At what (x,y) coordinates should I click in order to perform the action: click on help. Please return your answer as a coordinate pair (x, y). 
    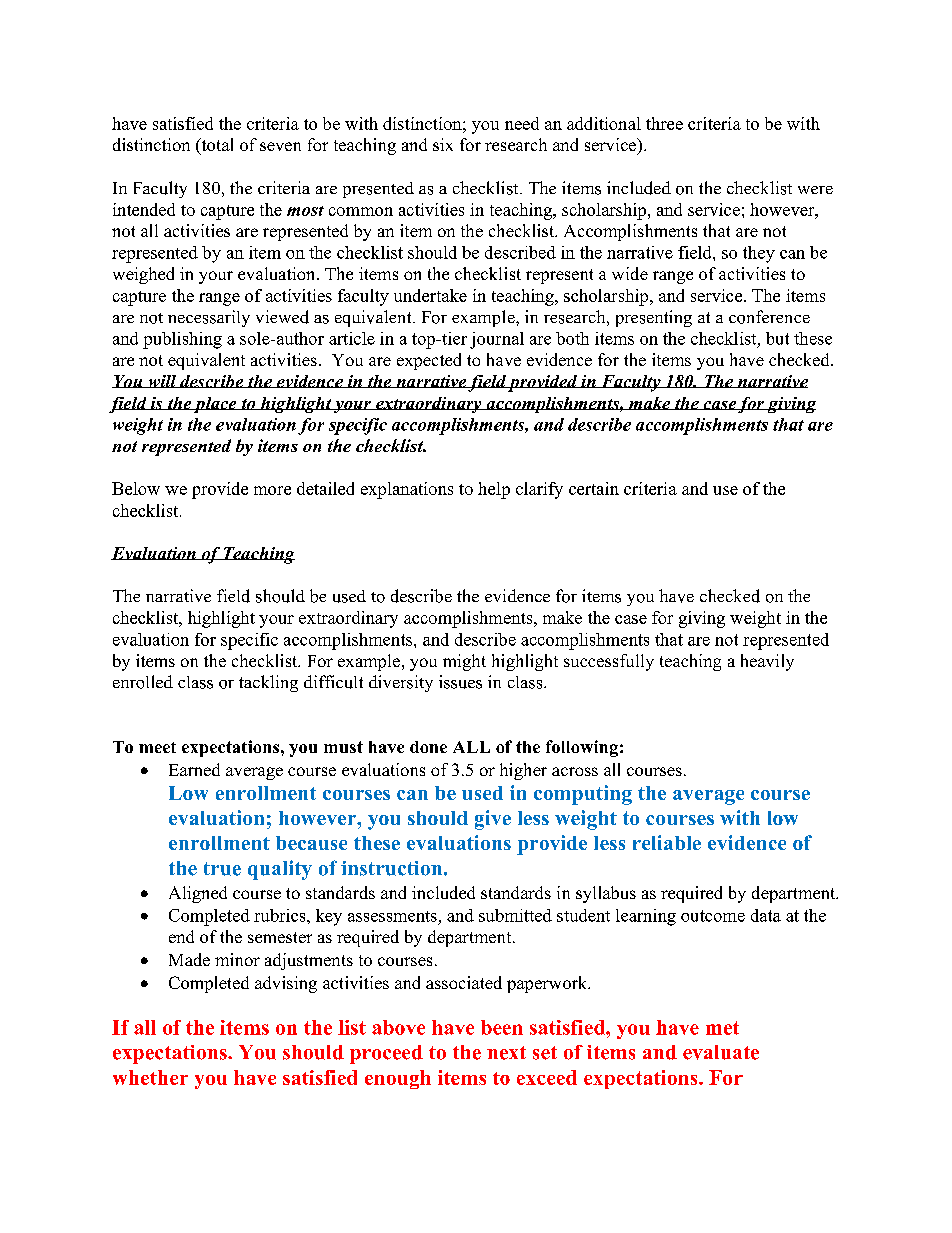
    Looking at the image, I should click on (494, 490).
